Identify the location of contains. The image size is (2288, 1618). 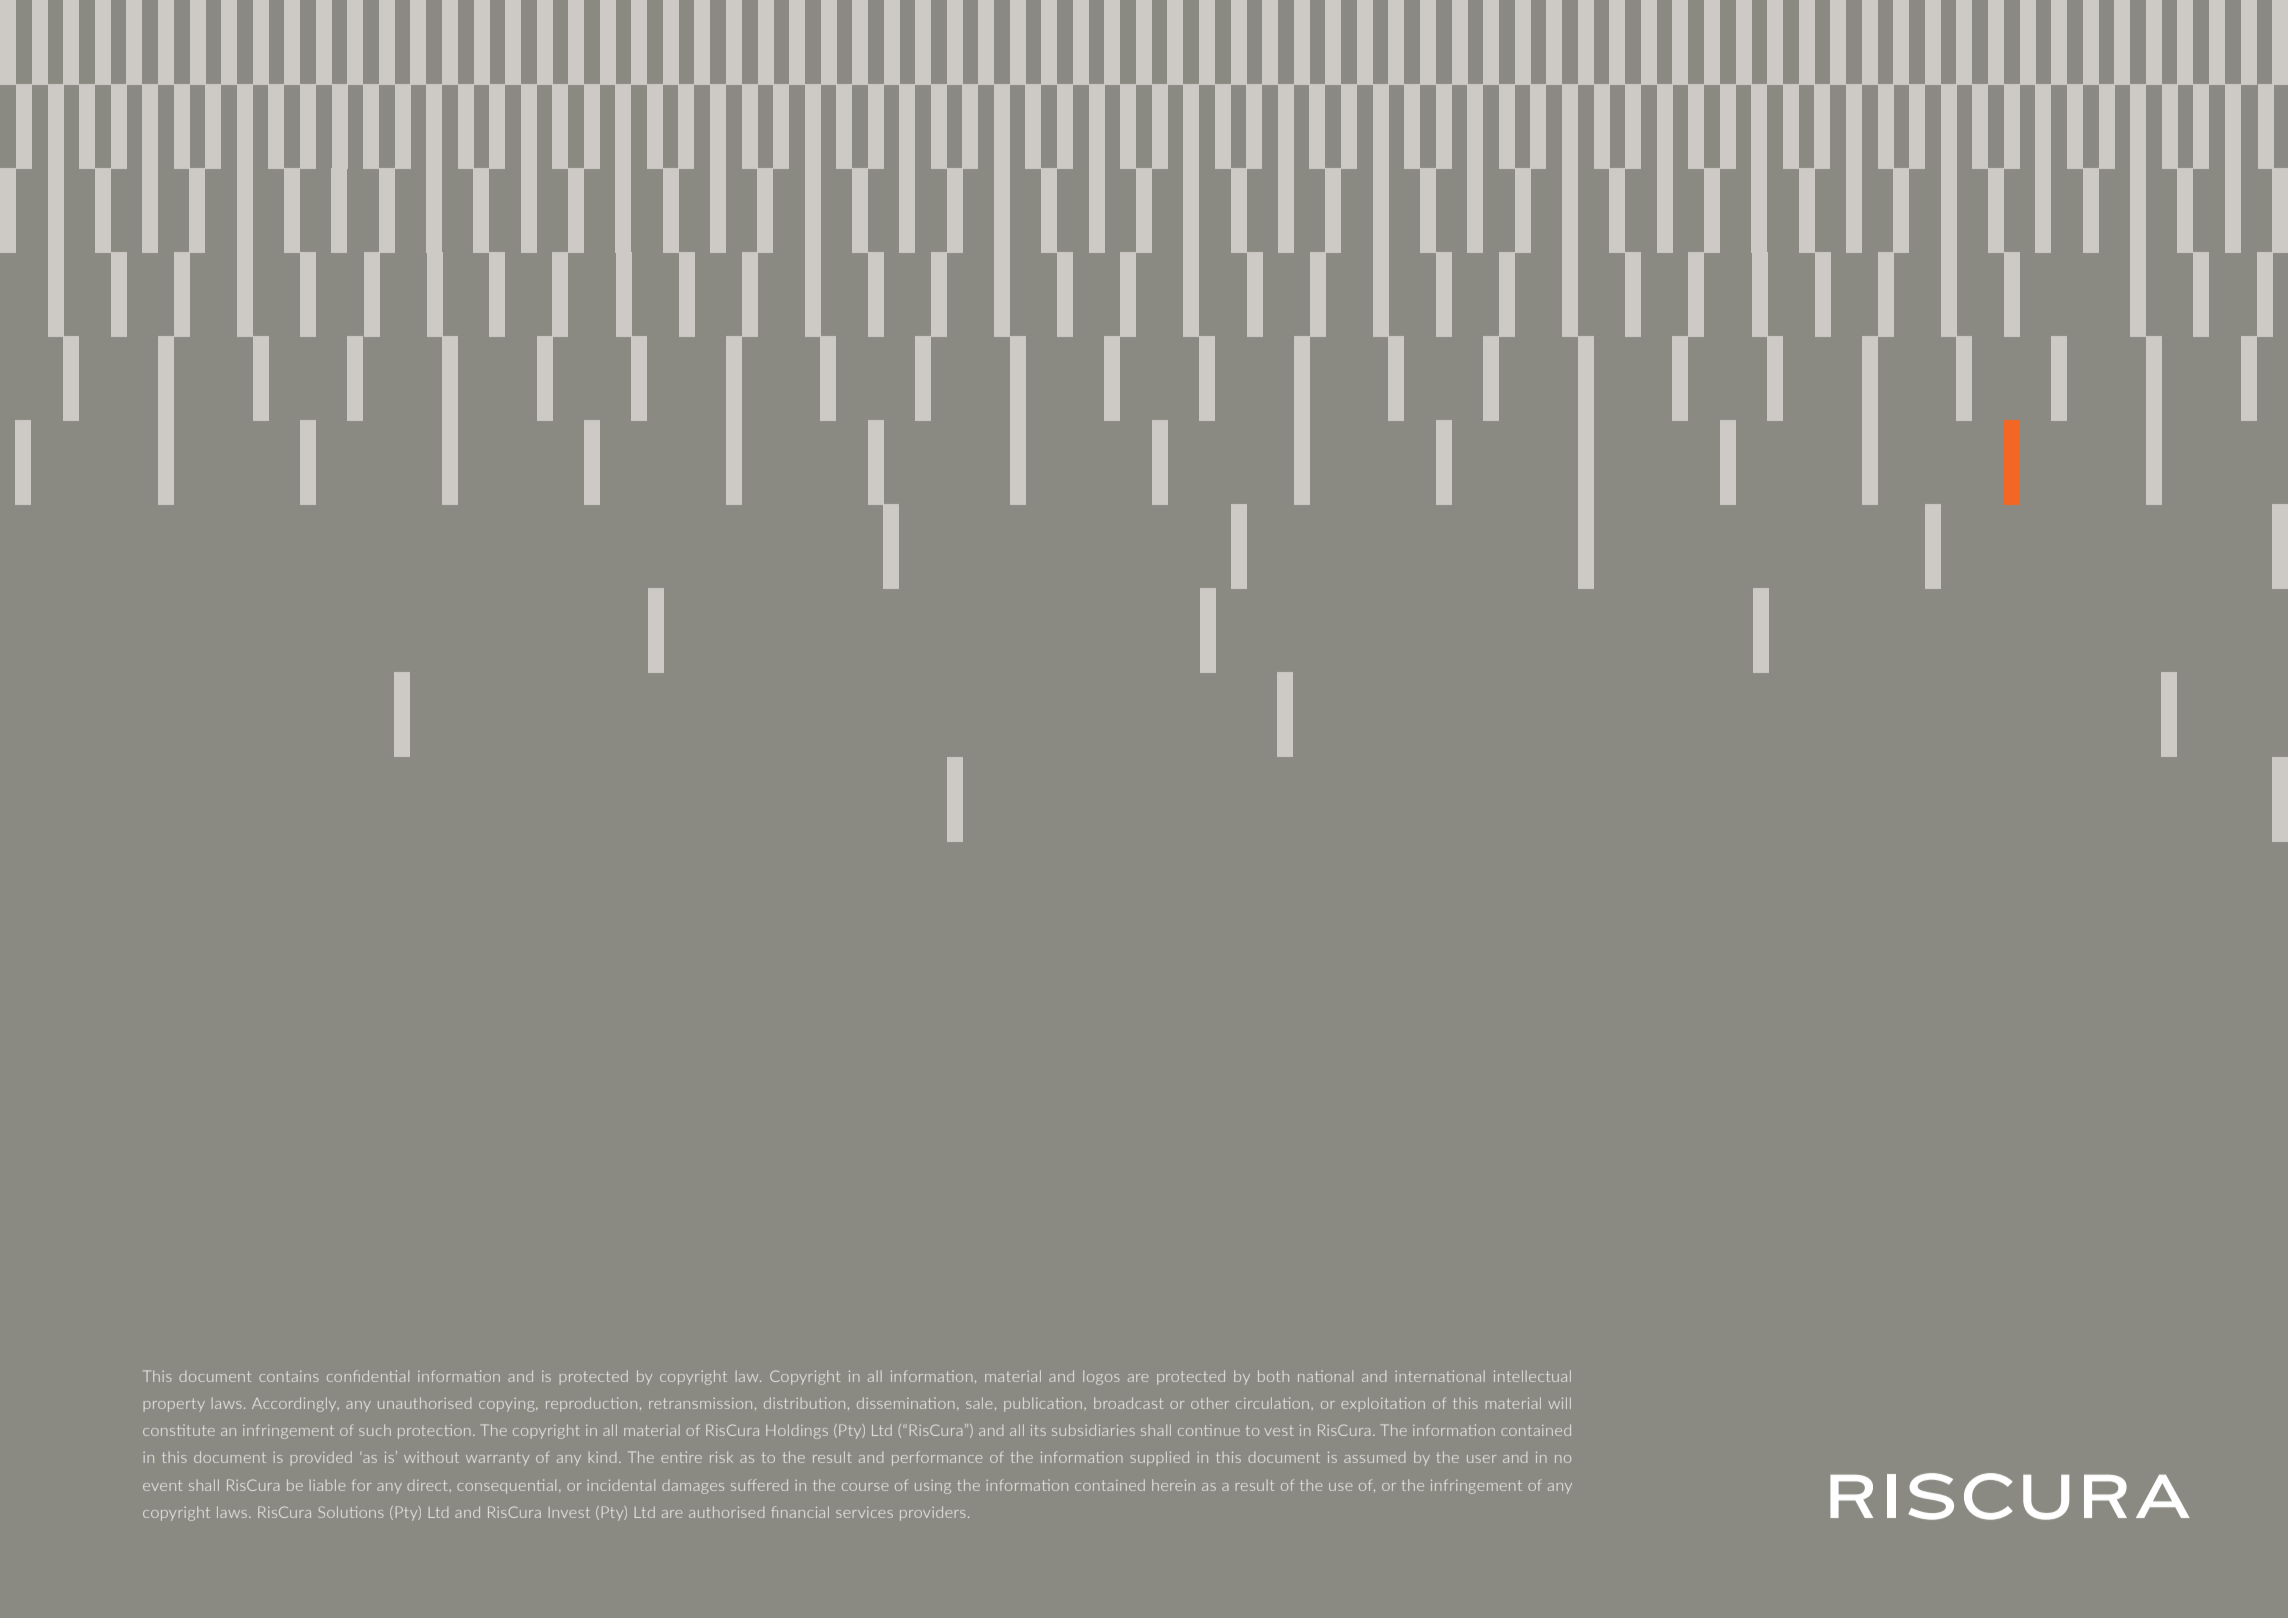
(289, 1376).
